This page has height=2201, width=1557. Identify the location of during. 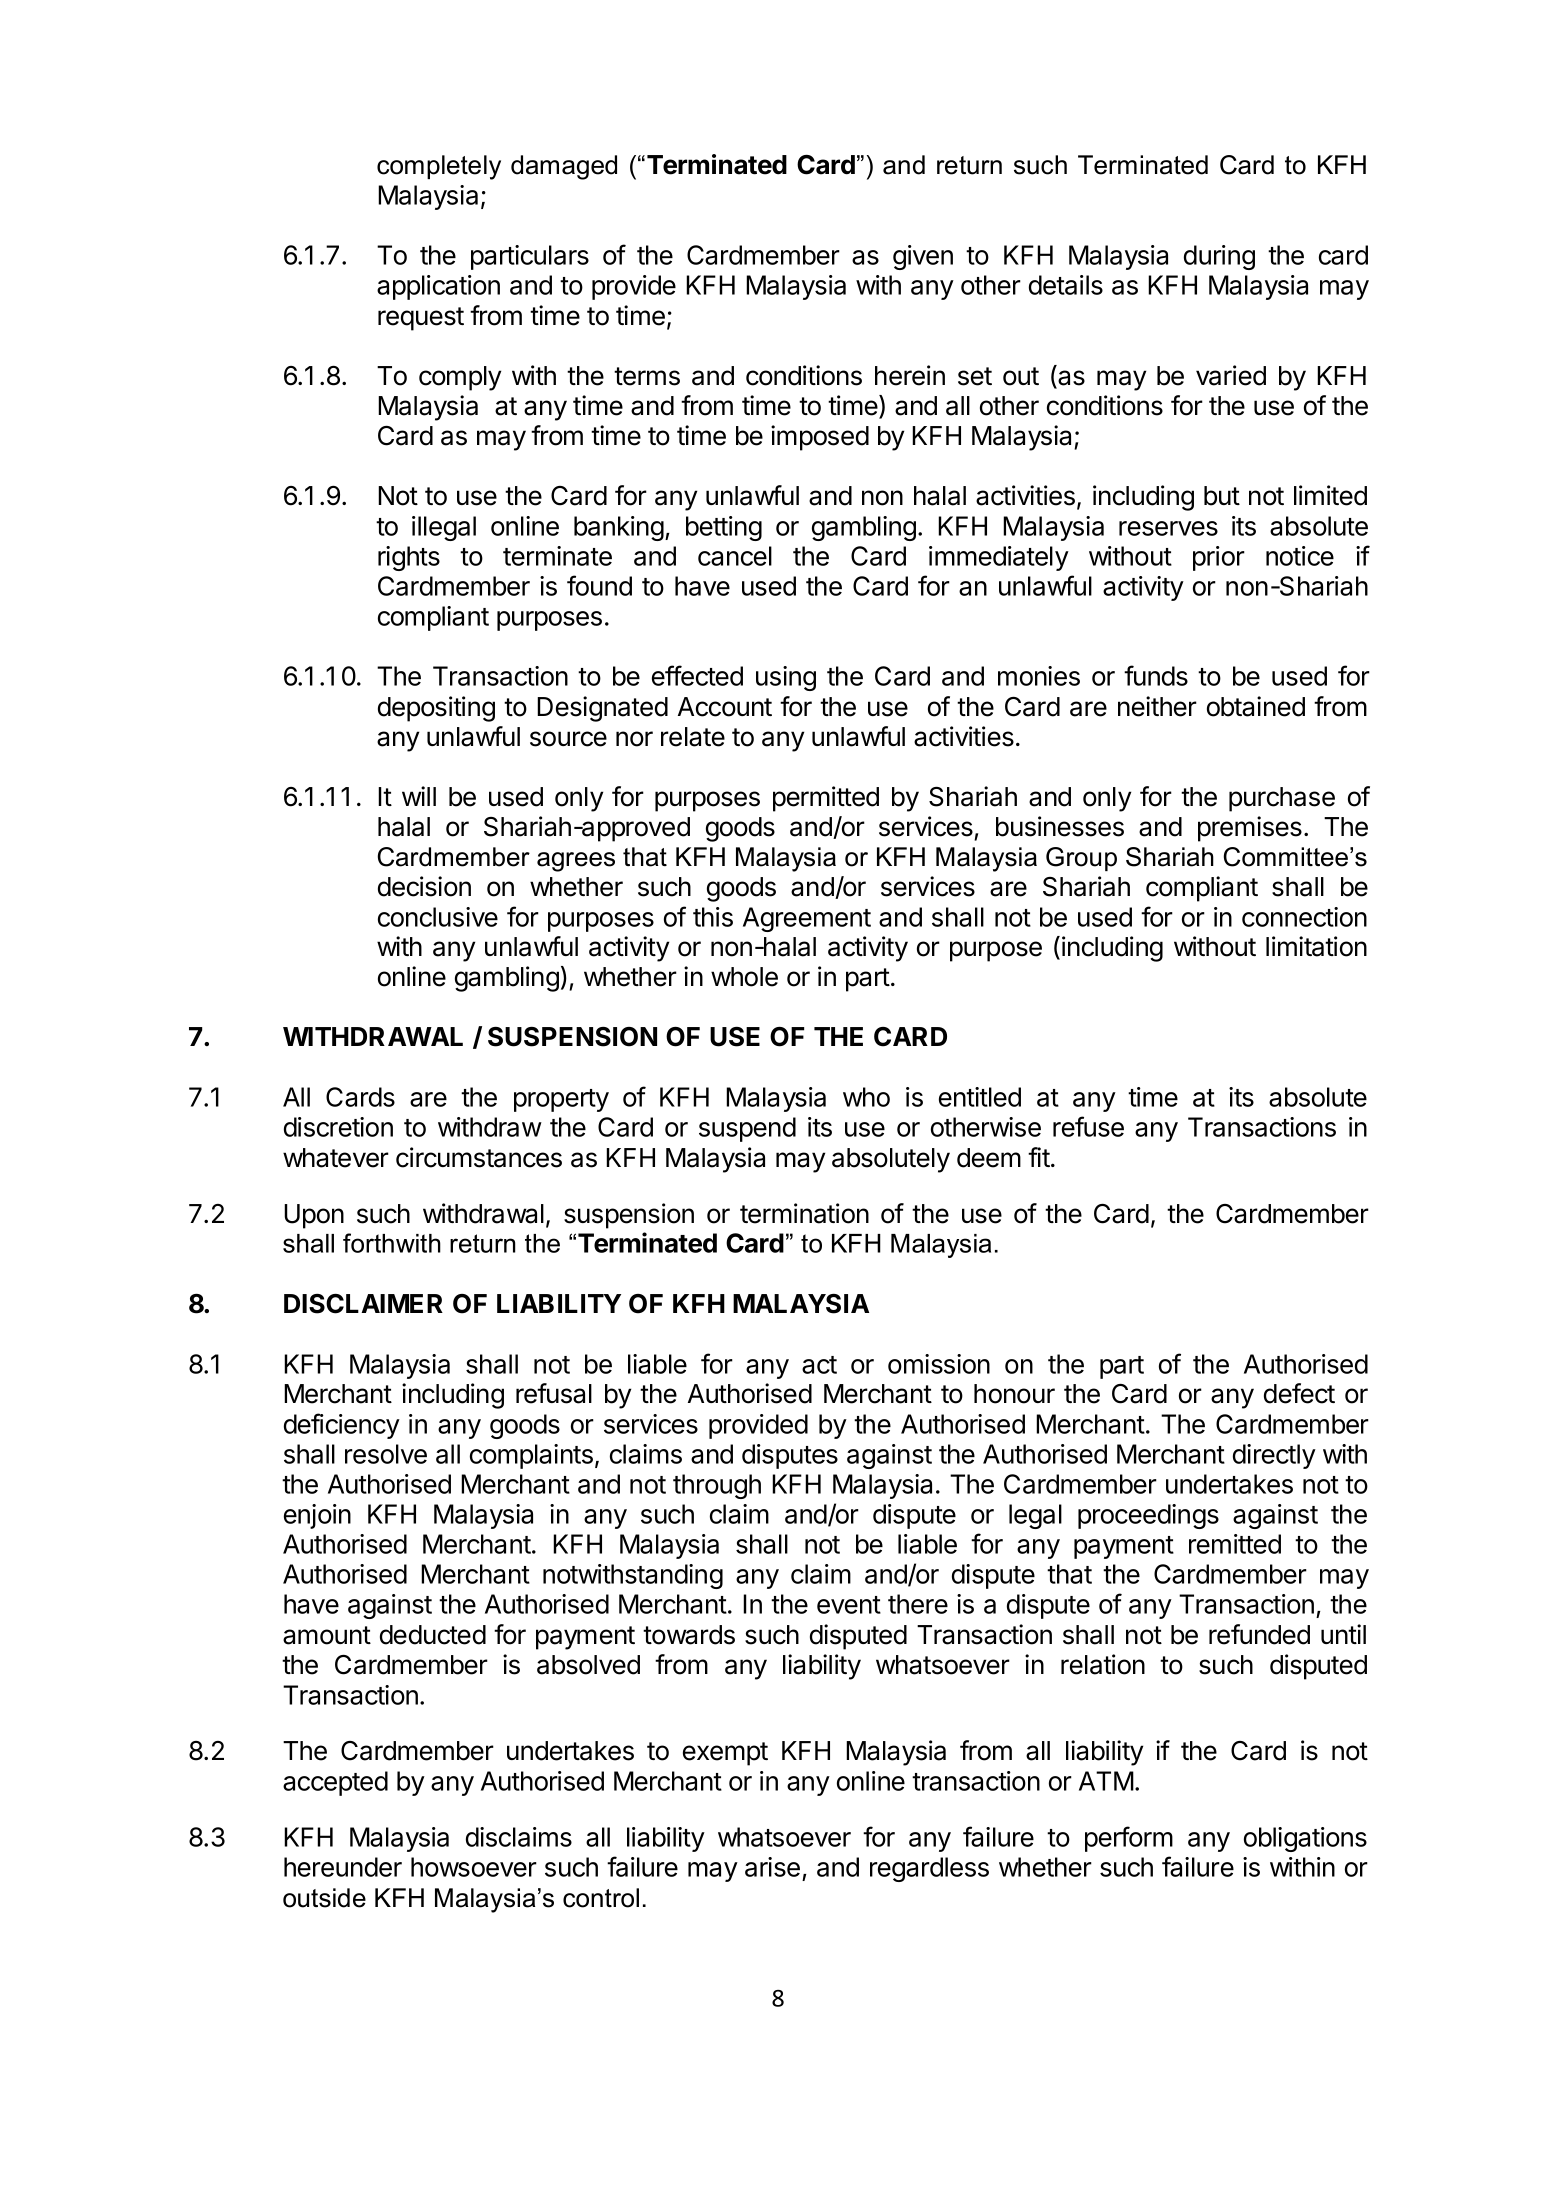
(1219, 257).
